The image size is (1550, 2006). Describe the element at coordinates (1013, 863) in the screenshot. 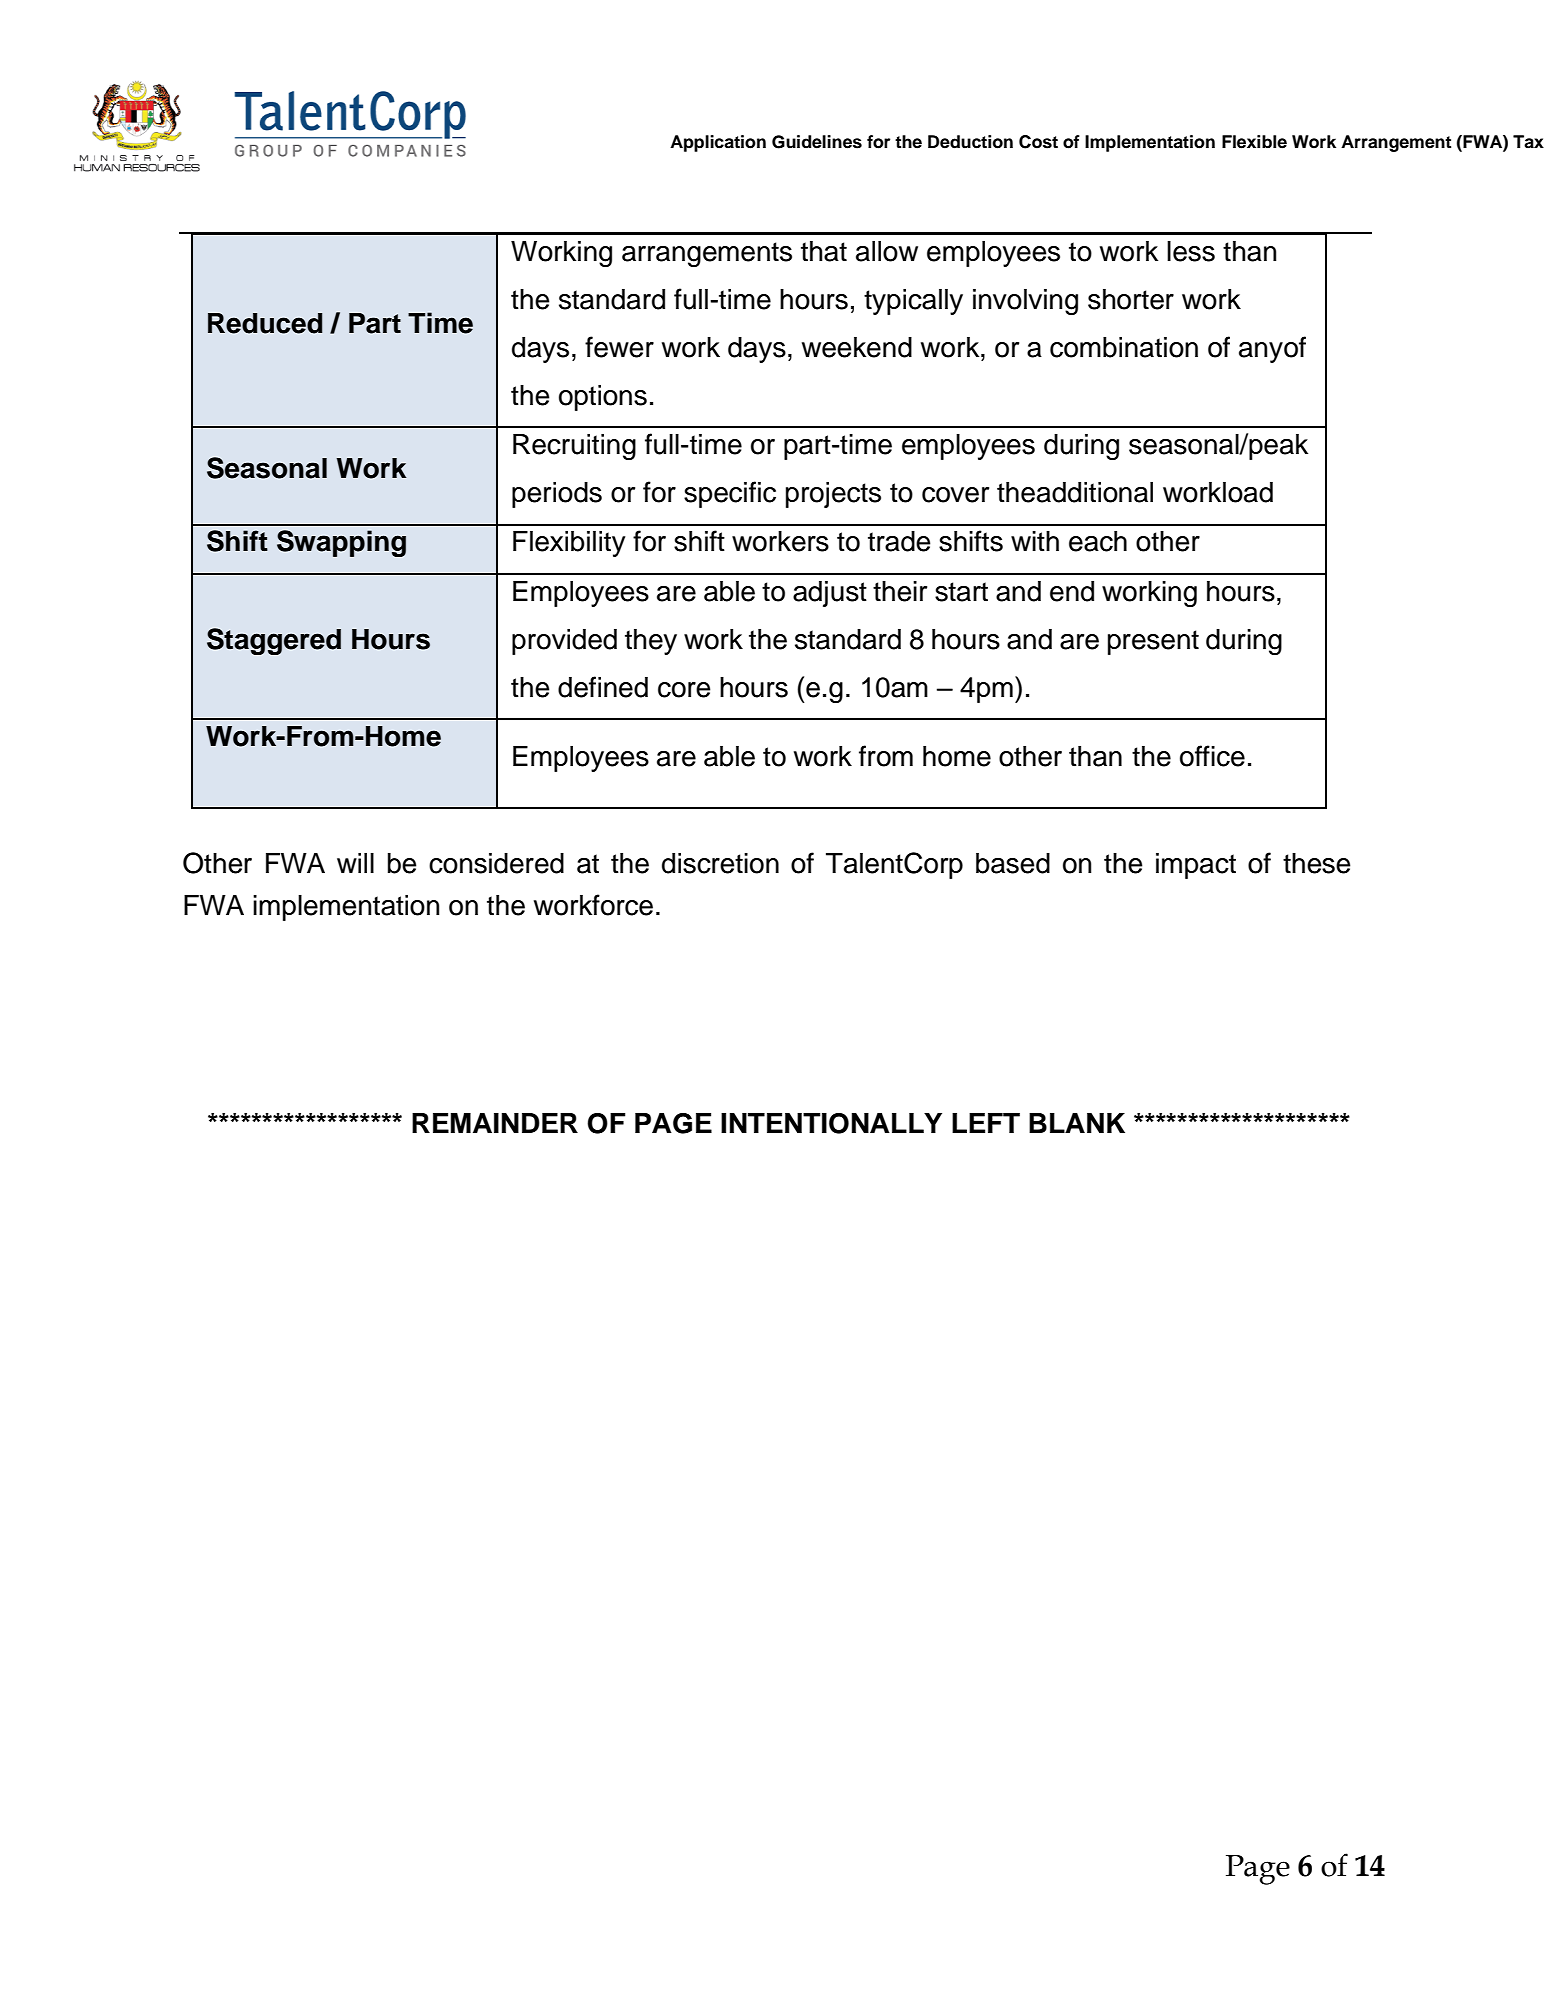

I see `based` at that location.
